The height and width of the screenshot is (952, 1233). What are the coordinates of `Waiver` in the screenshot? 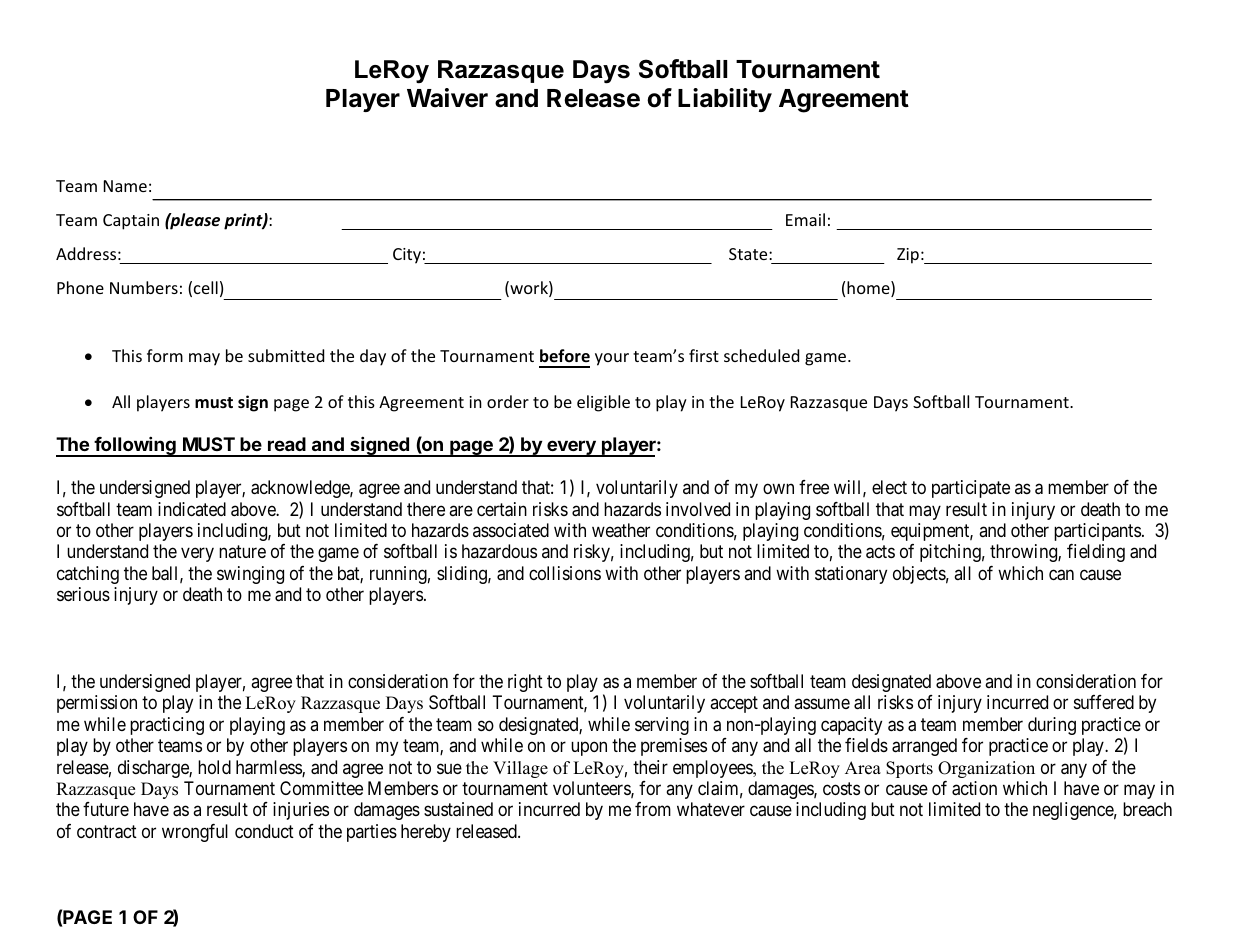 It's located at (447, 98).
